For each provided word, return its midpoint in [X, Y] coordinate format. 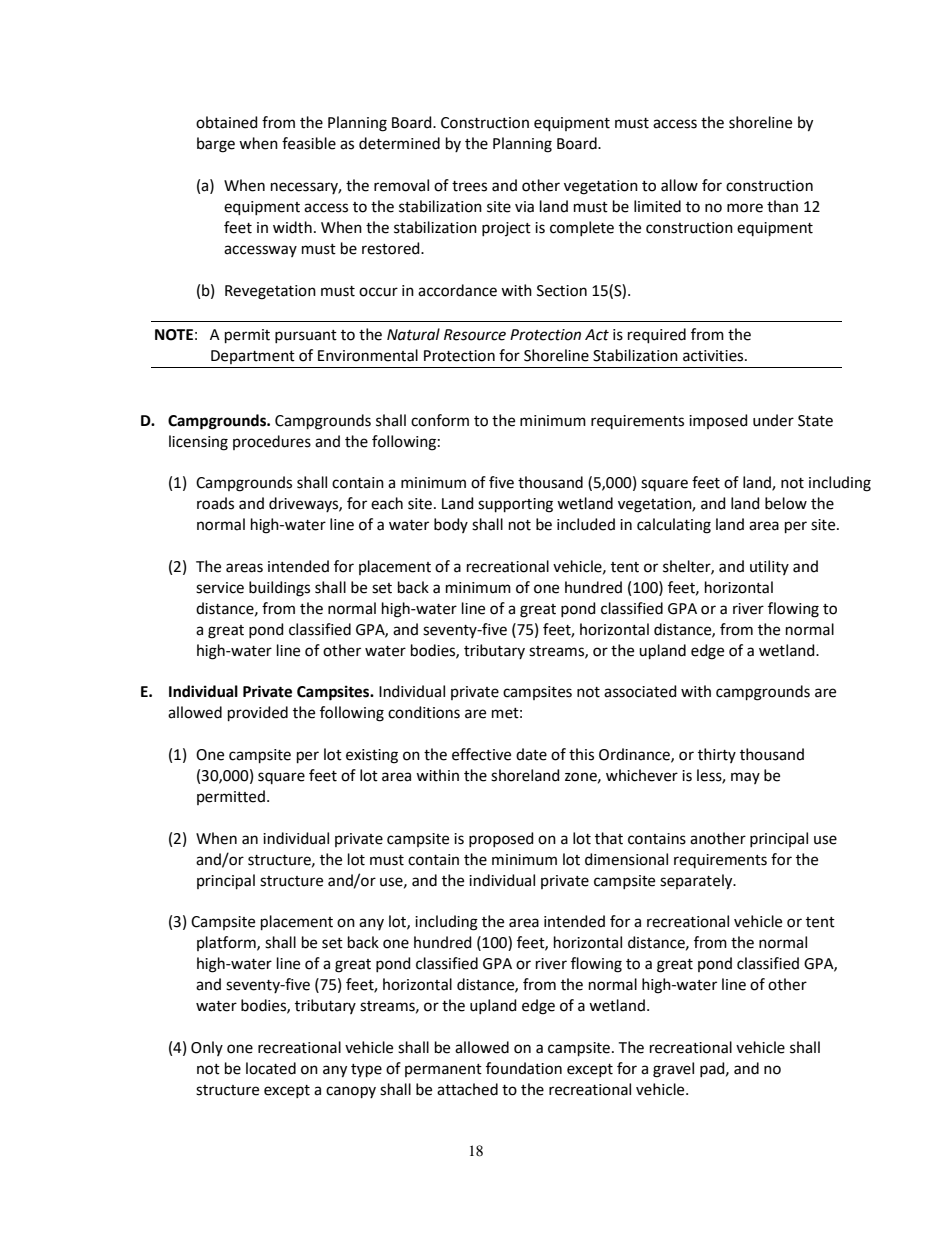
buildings [279, 589]
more [745, 208]
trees [469, 186]
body [451, 525]
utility [769, 567]
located [271, 1068]
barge [216, 145]
